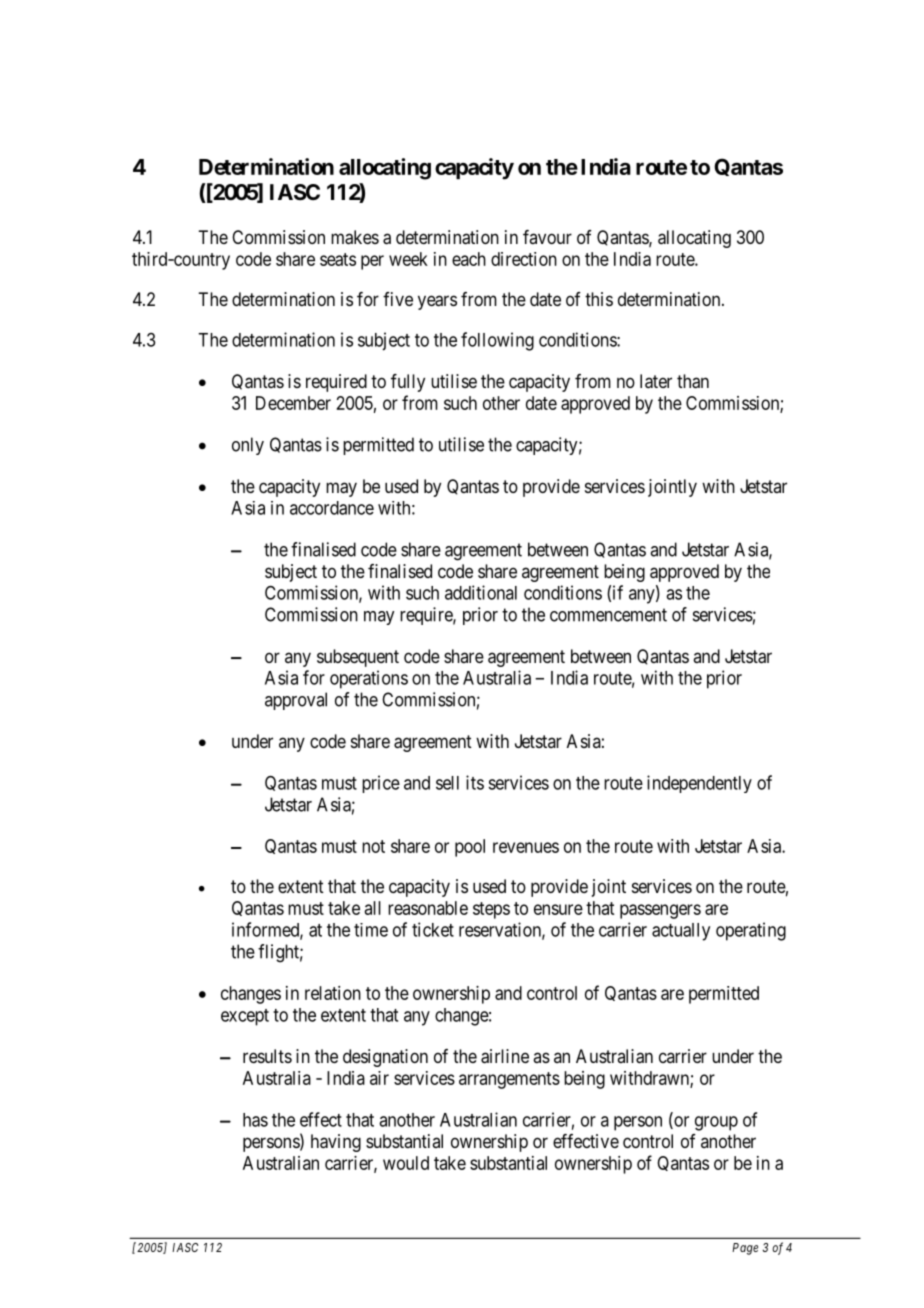 The width and height of the image is (924, 1308). I want to click on steps, so click(491, 910).
